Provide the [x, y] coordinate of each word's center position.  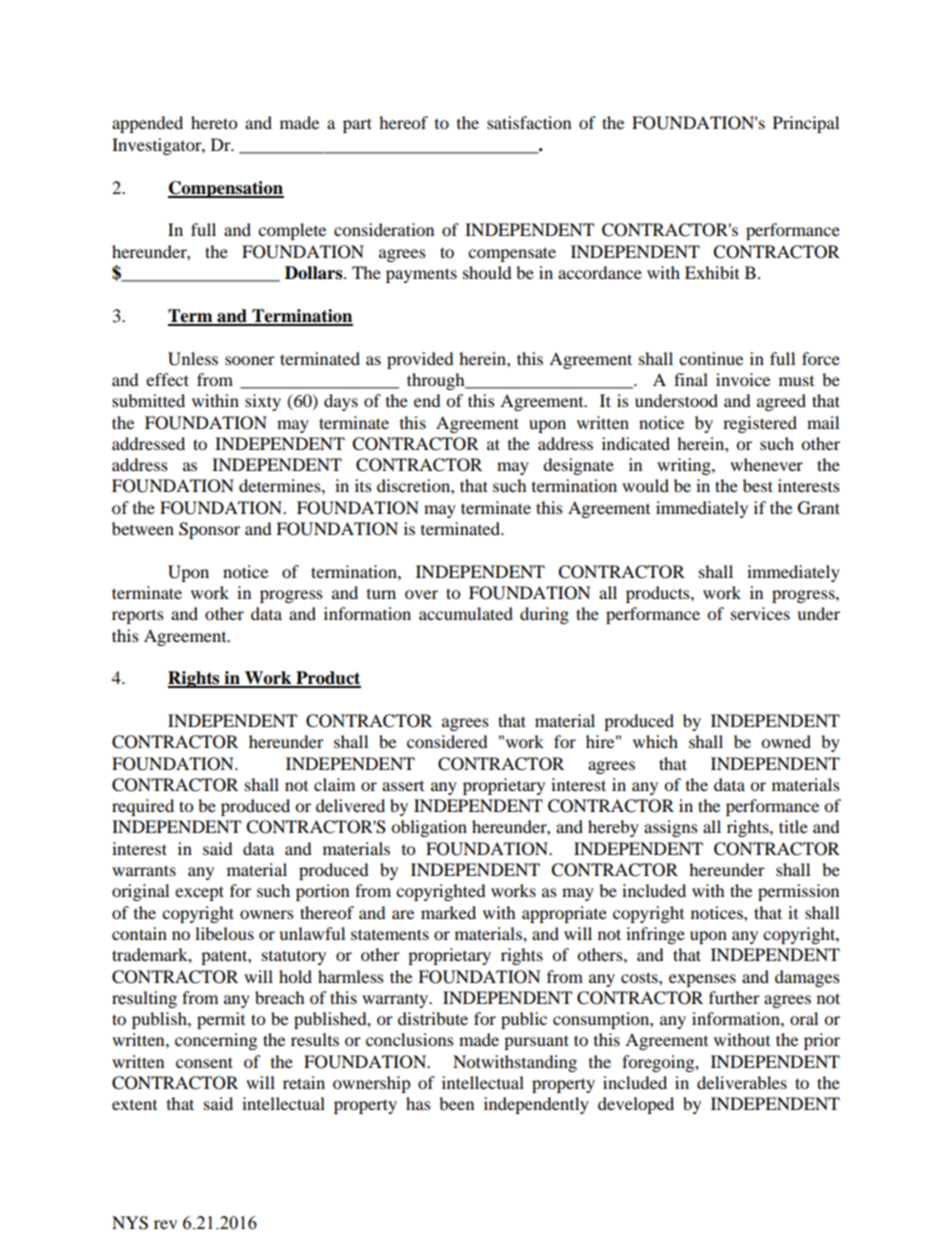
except [199, 893]
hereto [214, 122]
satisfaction [529, 122]
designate [578, 466]
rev [165, 1224]
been [456, 1103]
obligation [429, 828]
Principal [806, 124]
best [758, 485]
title [793, 826]
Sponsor [209, 530]
